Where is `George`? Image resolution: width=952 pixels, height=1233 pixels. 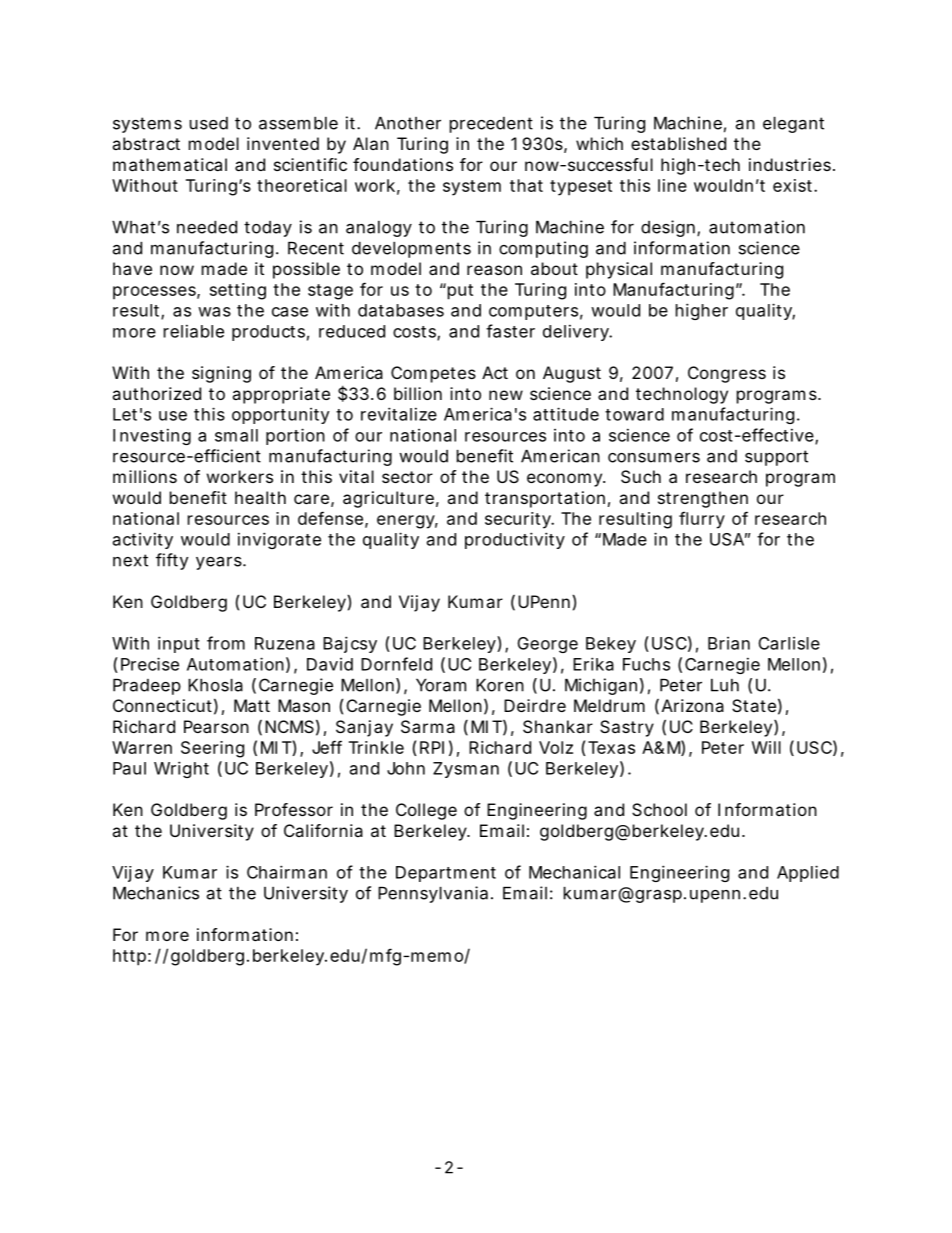 George is located at coordinates (548, 645).
